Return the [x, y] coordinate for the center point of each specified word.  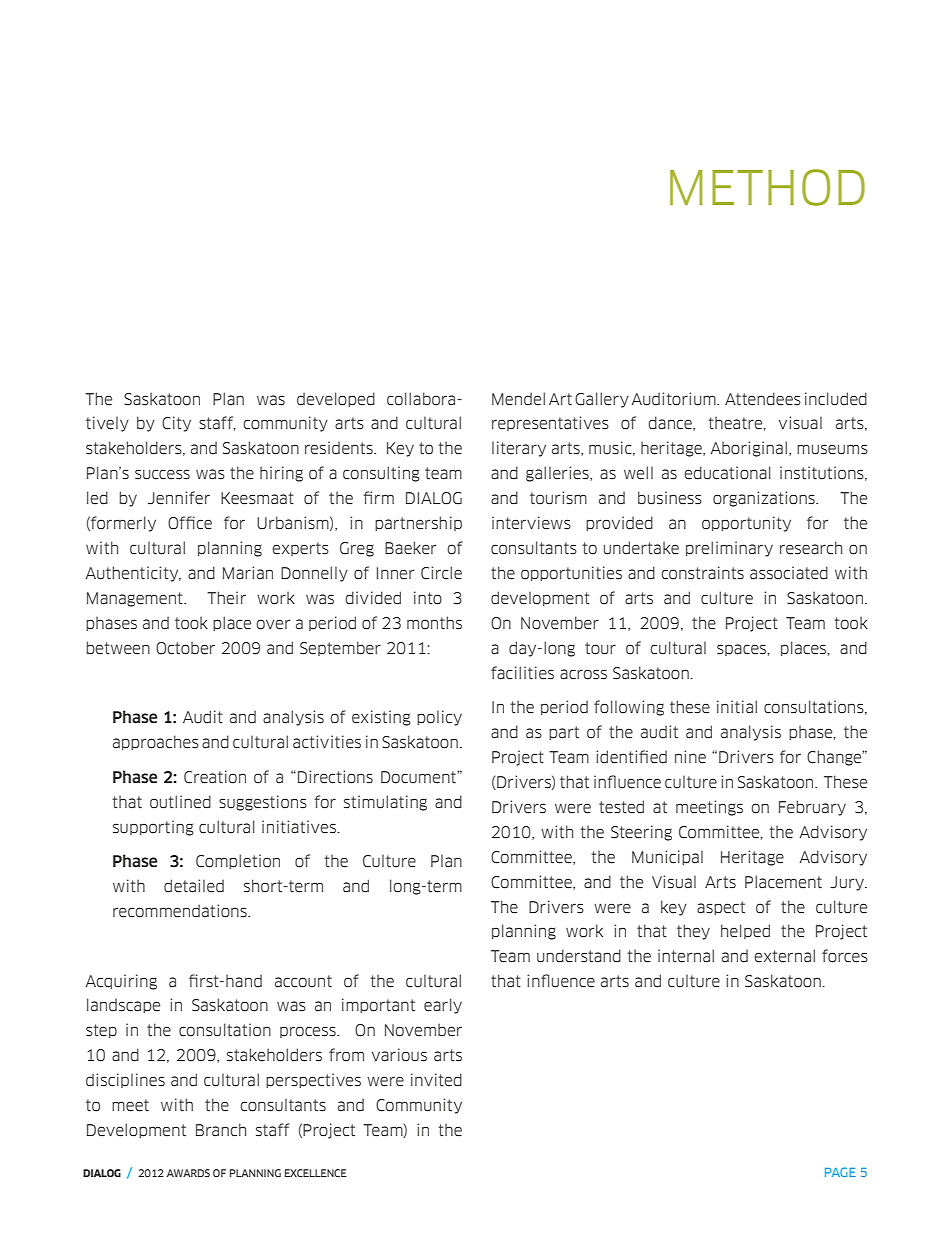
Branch [221, 1130]
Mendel [518, 399]
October [185, 648]
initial [737, 707]
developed [336, 399]
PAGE [840, 1172]
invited [436, 1080]
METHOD [767, 187]
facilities [522, 673]
